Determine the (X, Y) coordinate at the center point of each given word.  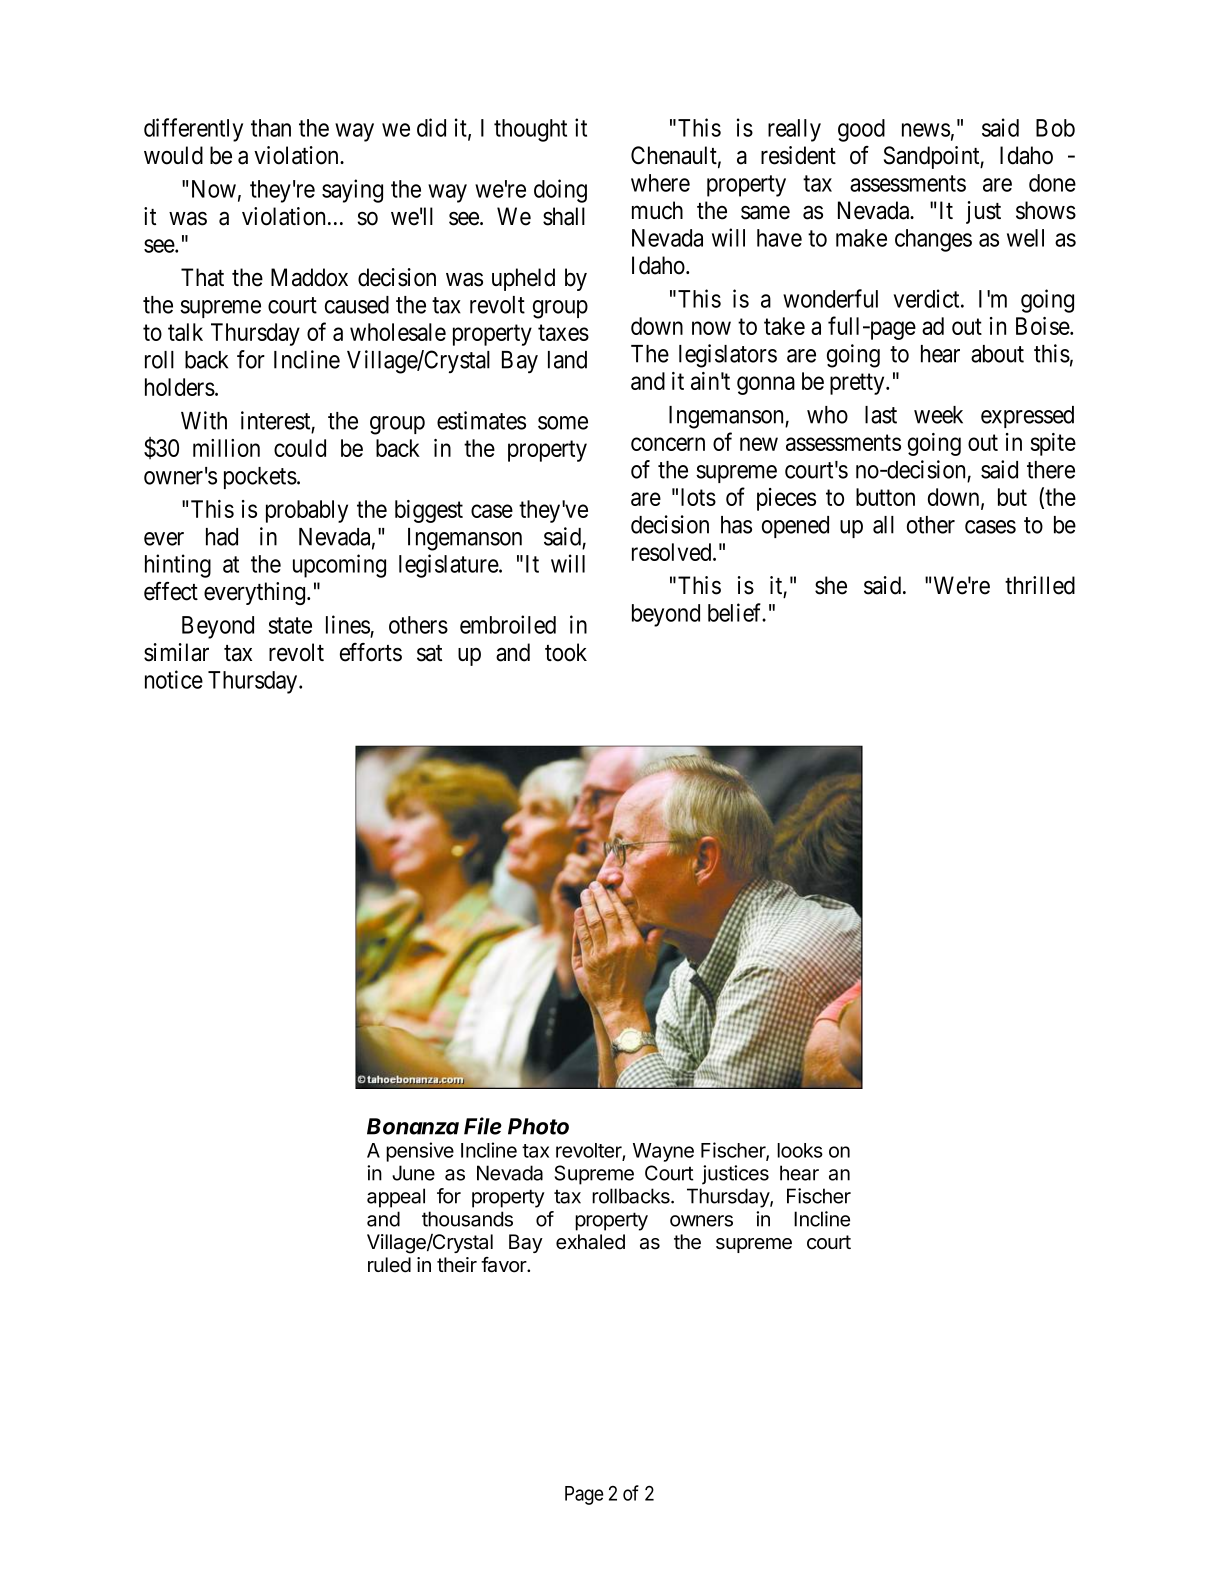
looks (800, 1150)
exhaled (590, 1242)
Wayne (663, 1152)
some (563, 423)
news (926, 130)
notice (174, 679)
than (271, 128)
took (566, 652)
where (660, 183)
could (300, 448)
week (938, 415)
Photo (538, 1126)
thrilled (1040, 585)
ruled (389, 1265)
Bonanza (413, 1126)
